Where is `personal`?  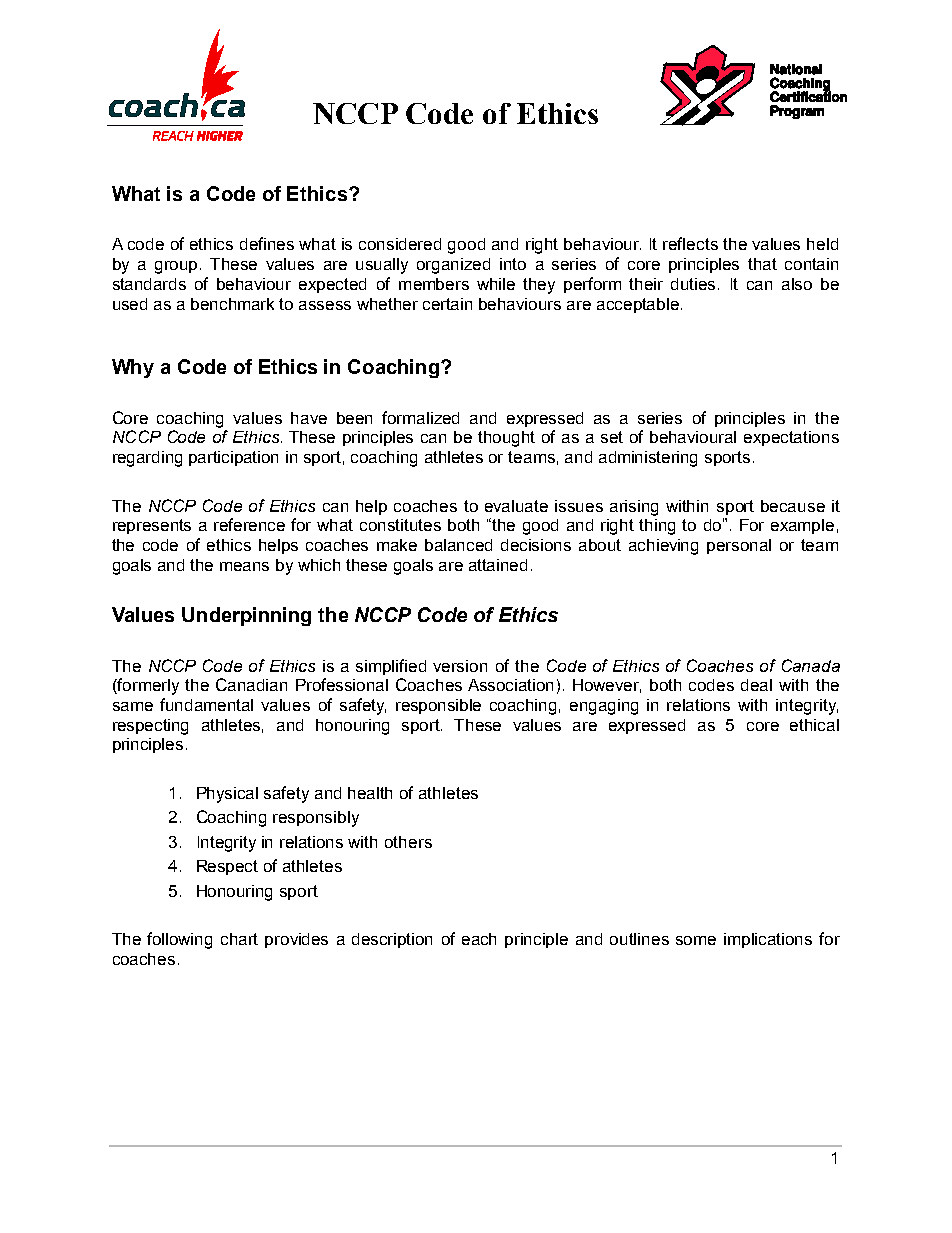
personal is located at coordinates (739, 546).
